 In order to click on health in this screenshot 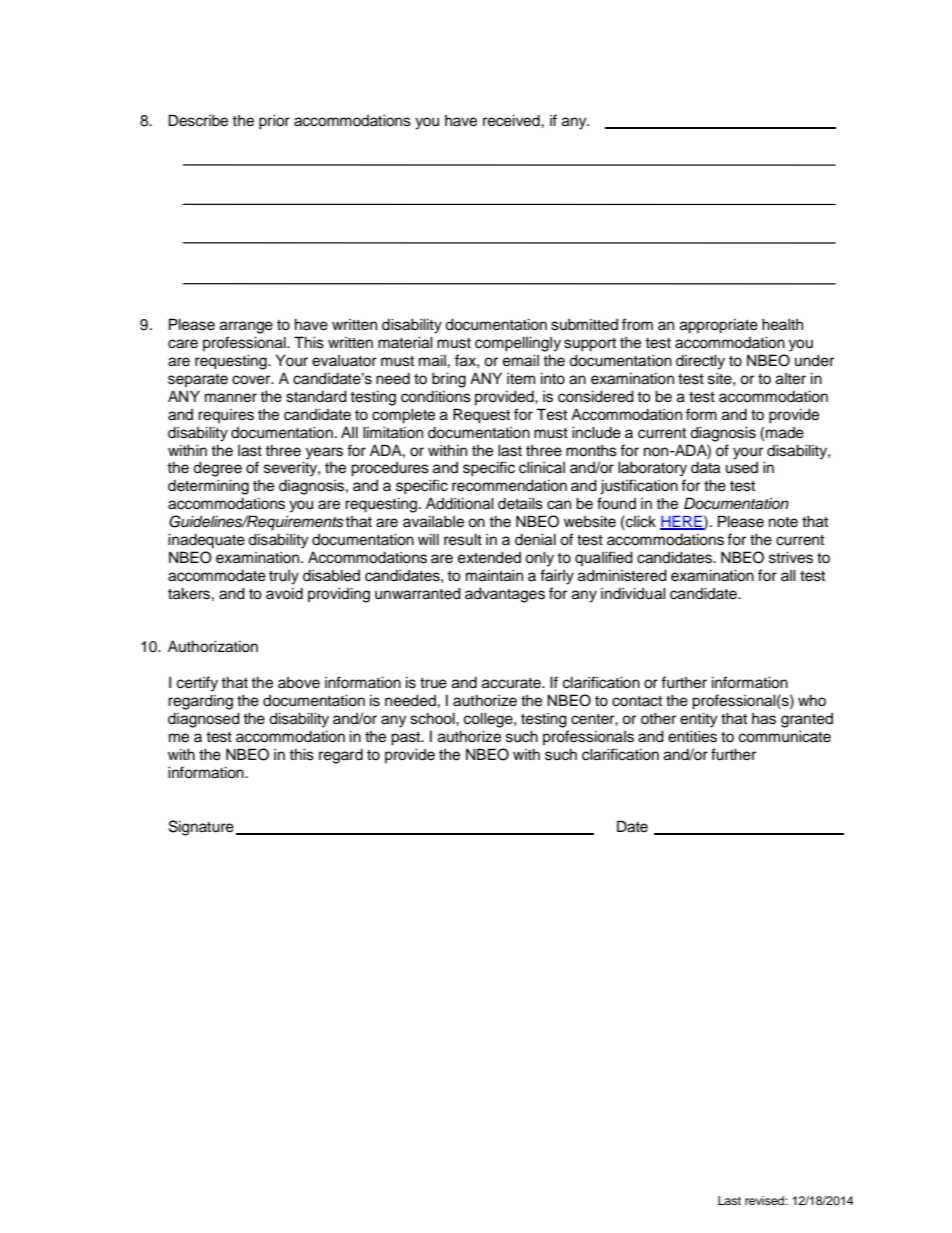, I will do `click(782, 324)`.
